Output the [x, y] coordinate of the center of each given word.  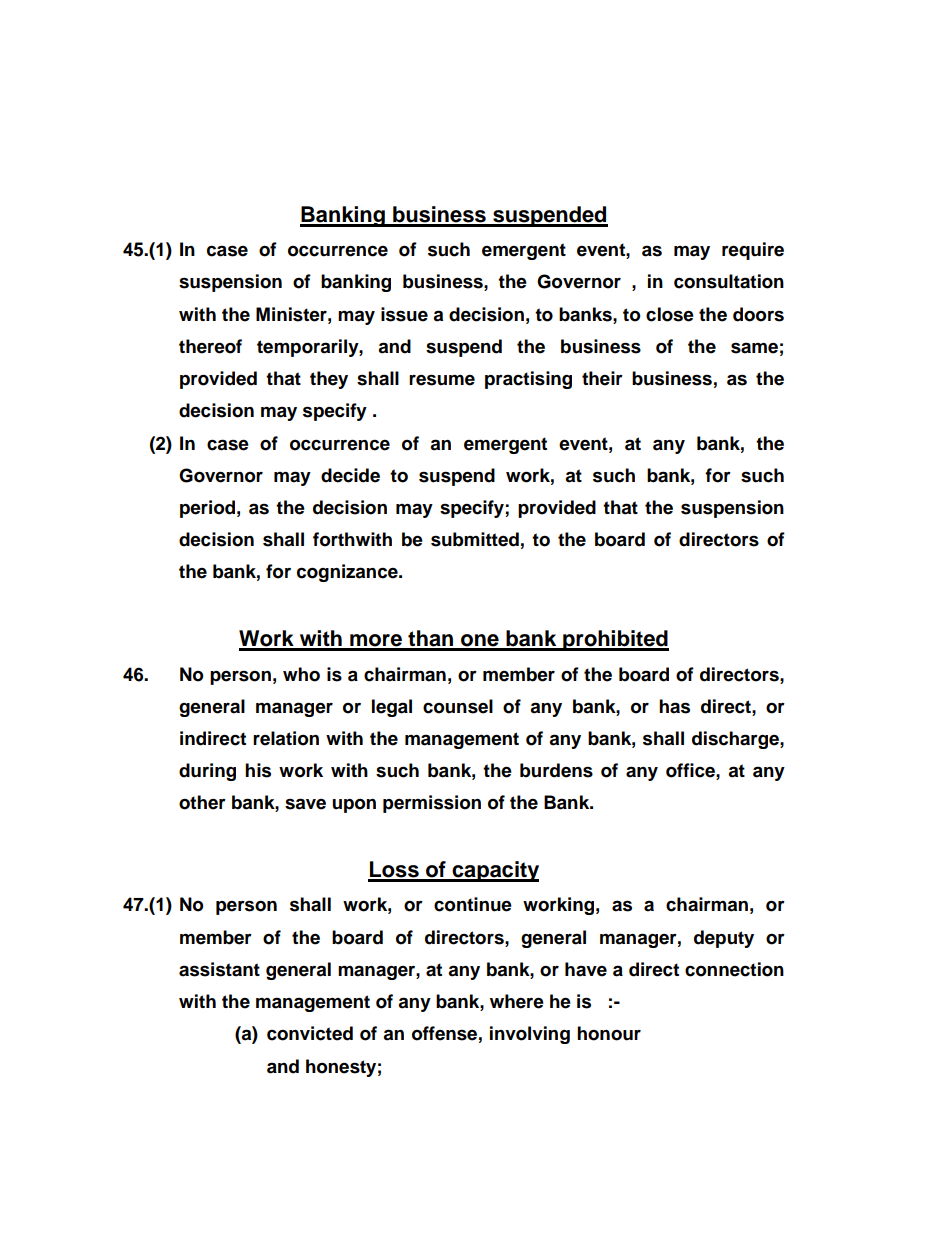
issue [404, 314]
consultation [729, 281]
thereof [210, 346]
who [301, 674]
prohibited [615, 640]
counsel [458, 706]
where [517, 1001]
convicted [310, 1033]
